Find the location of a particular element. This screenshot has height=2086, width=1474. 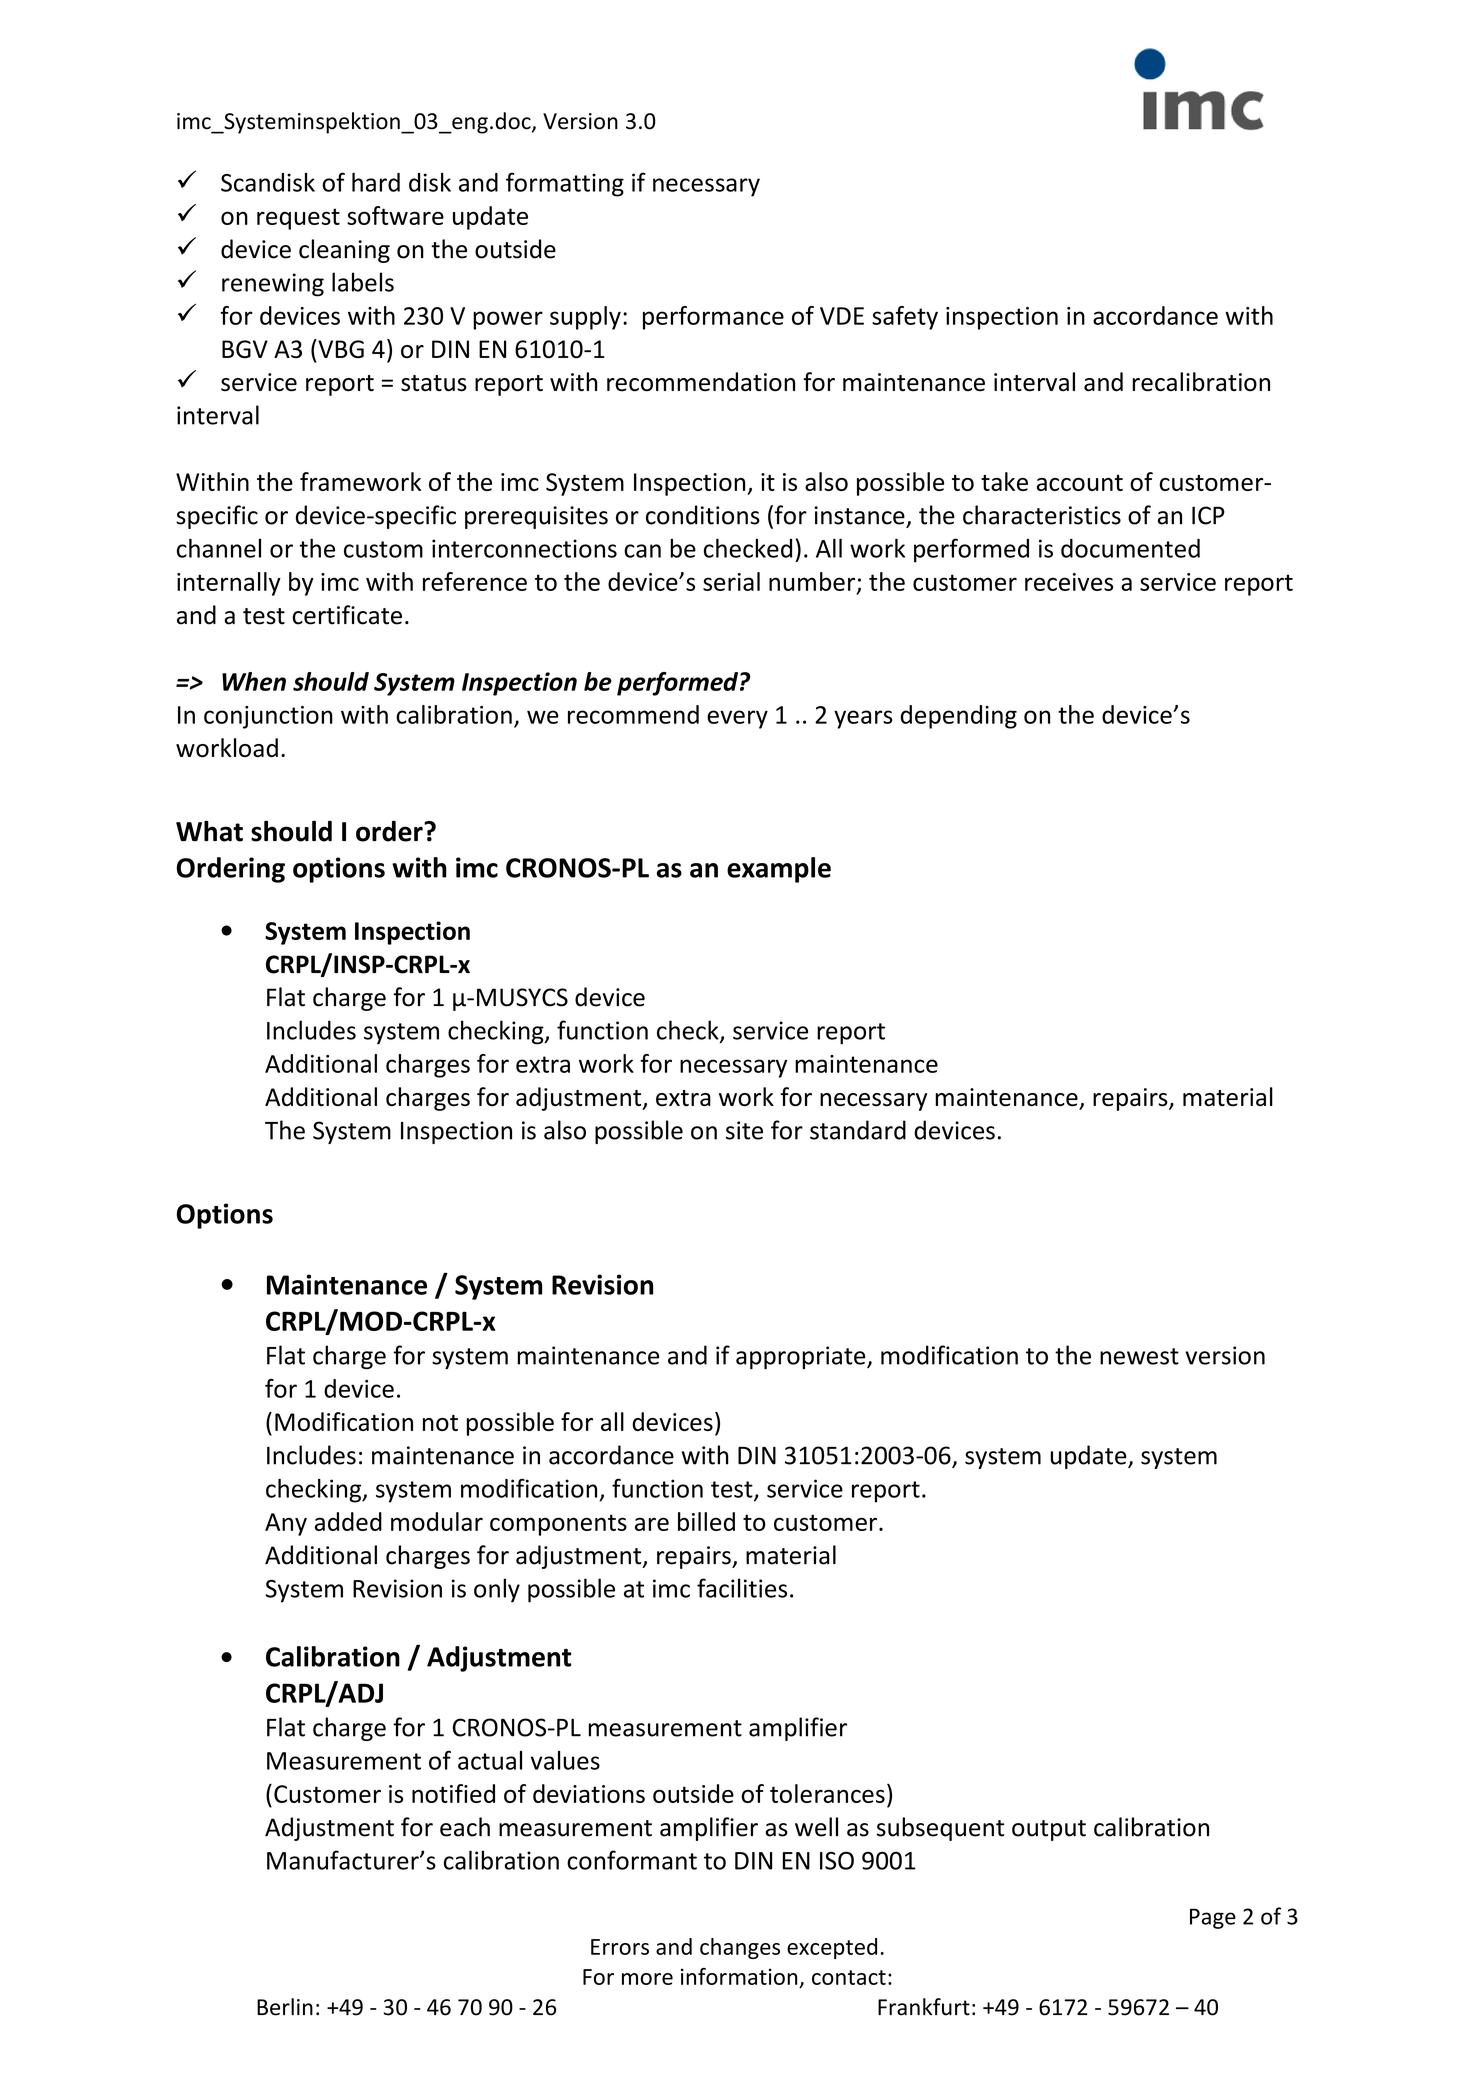

Berlin is located at coordinates (285, 2007).
